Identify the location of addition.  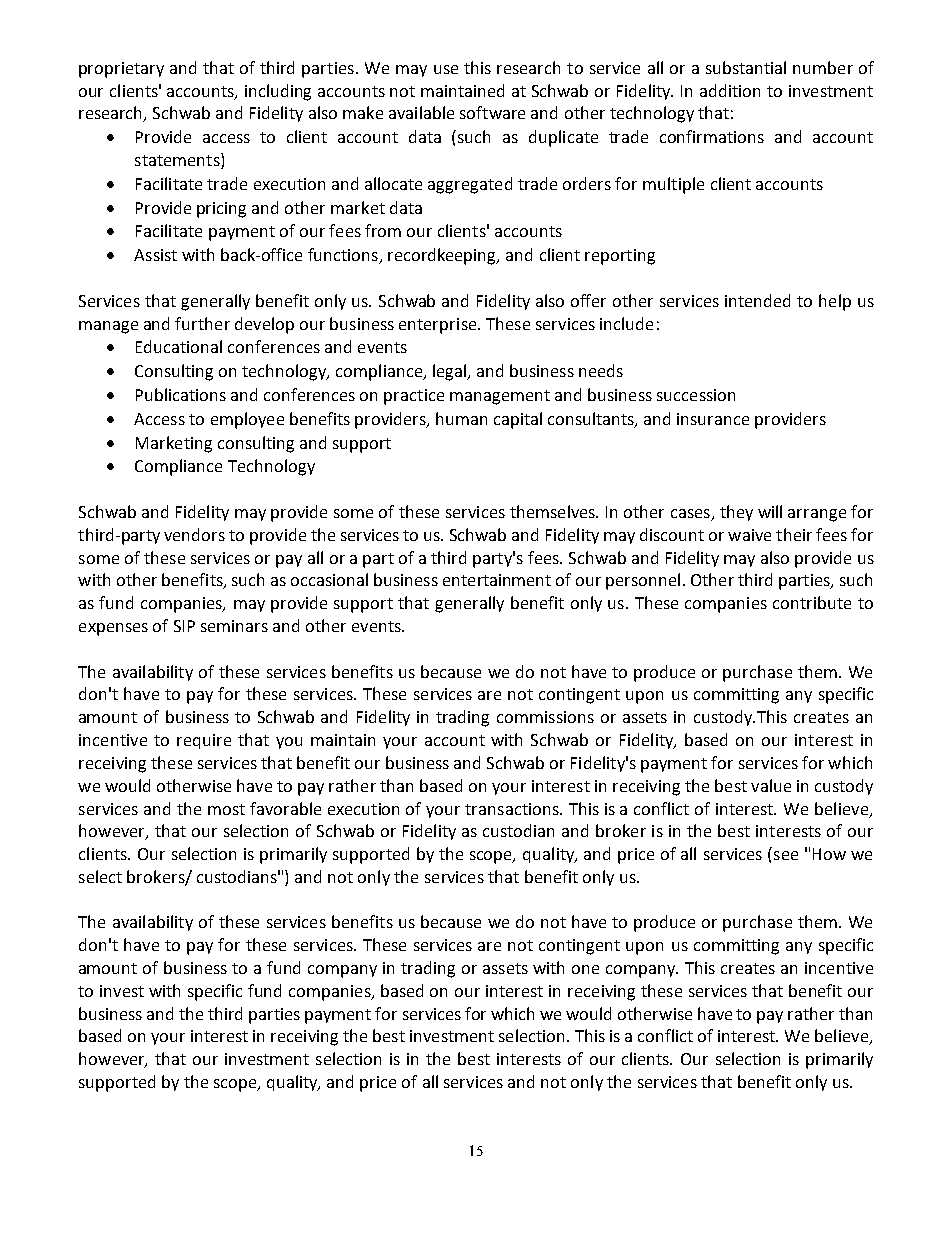
(730, 90).
